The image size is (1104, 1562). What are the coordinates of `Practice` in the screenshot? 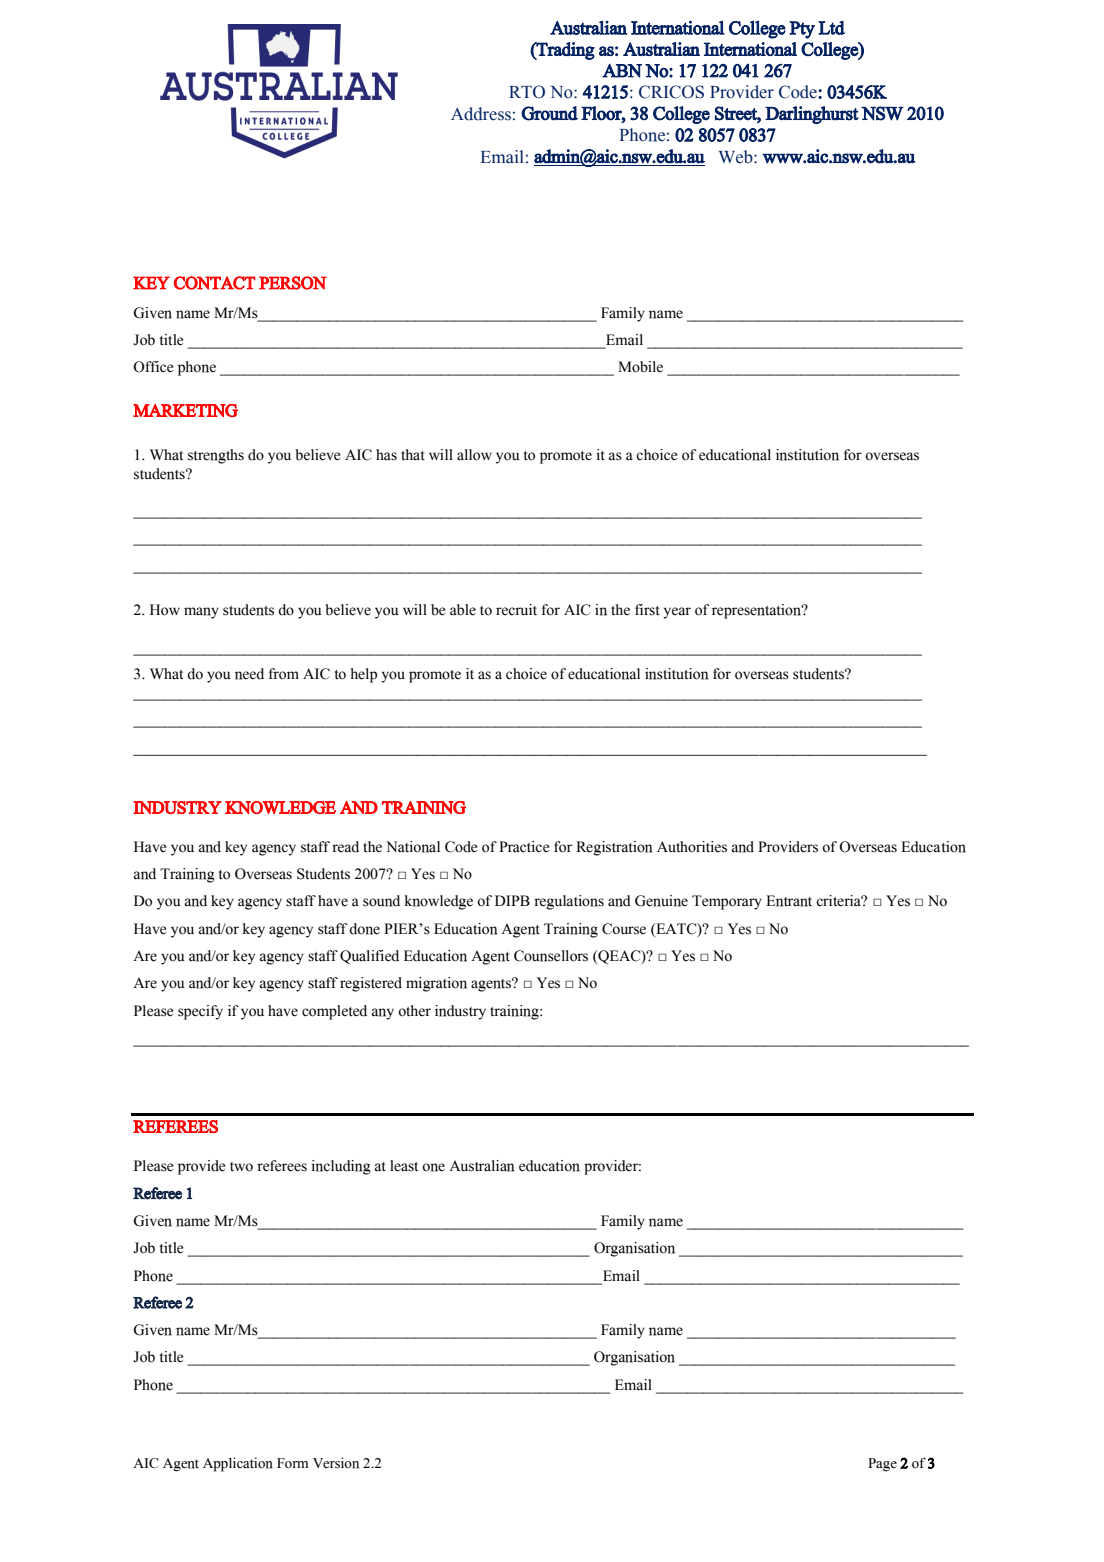 It's located at (524, 847).
